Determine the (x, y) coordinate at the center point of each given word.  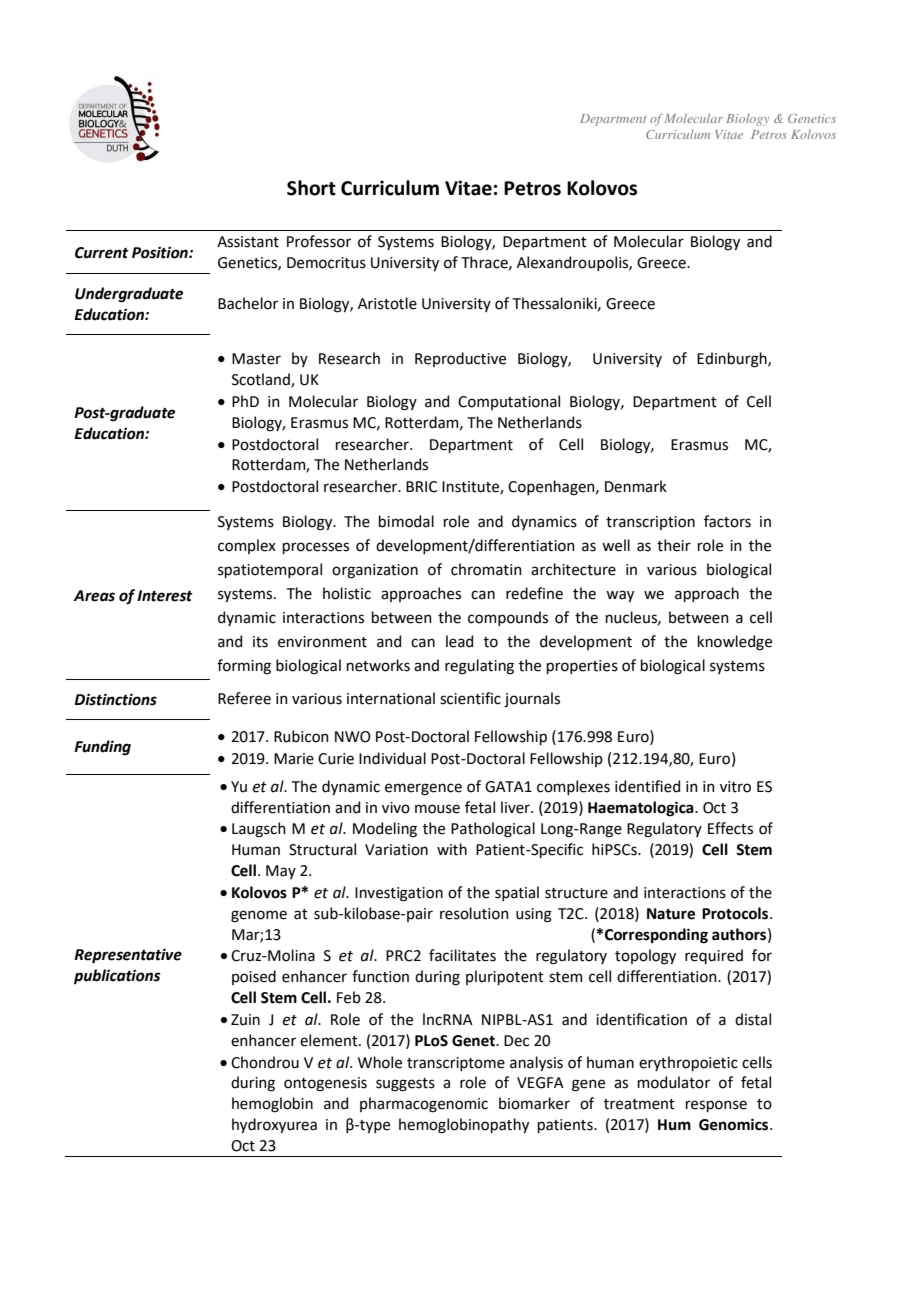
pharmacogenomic (424, 1105)
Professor (319, 241)
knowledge (735, 643)
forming (244, 667)
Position (161, 253)
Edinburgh (733, 360)
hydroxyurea (274, 1125)
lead (459, 641)
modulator (674, 1082)
